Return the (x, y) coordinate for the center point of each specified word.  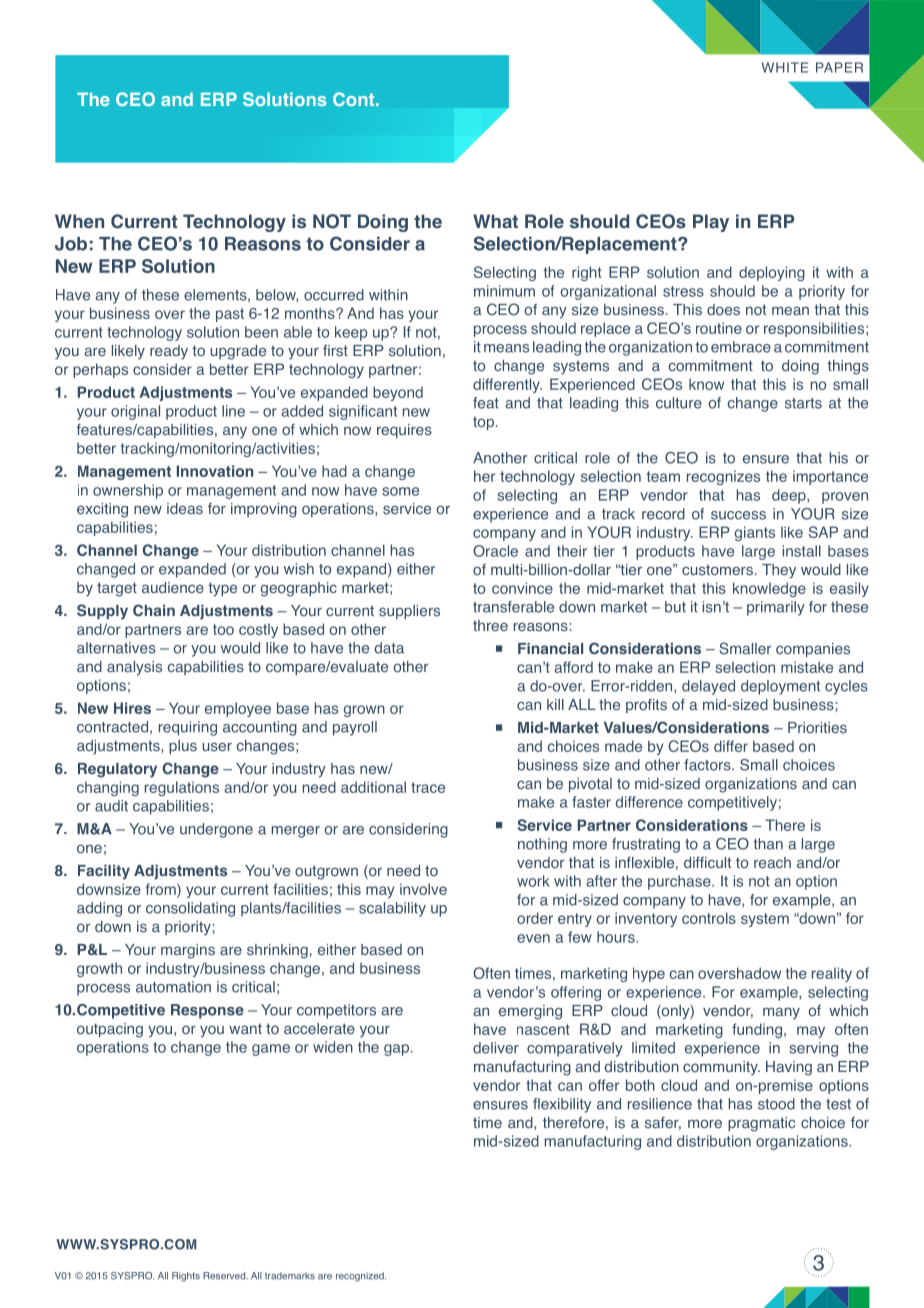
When (79, 221)
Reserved (225, 1276)
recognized (361, 1277)
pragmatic (761, 1124)
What (495, 221)
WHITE (785, 67)
